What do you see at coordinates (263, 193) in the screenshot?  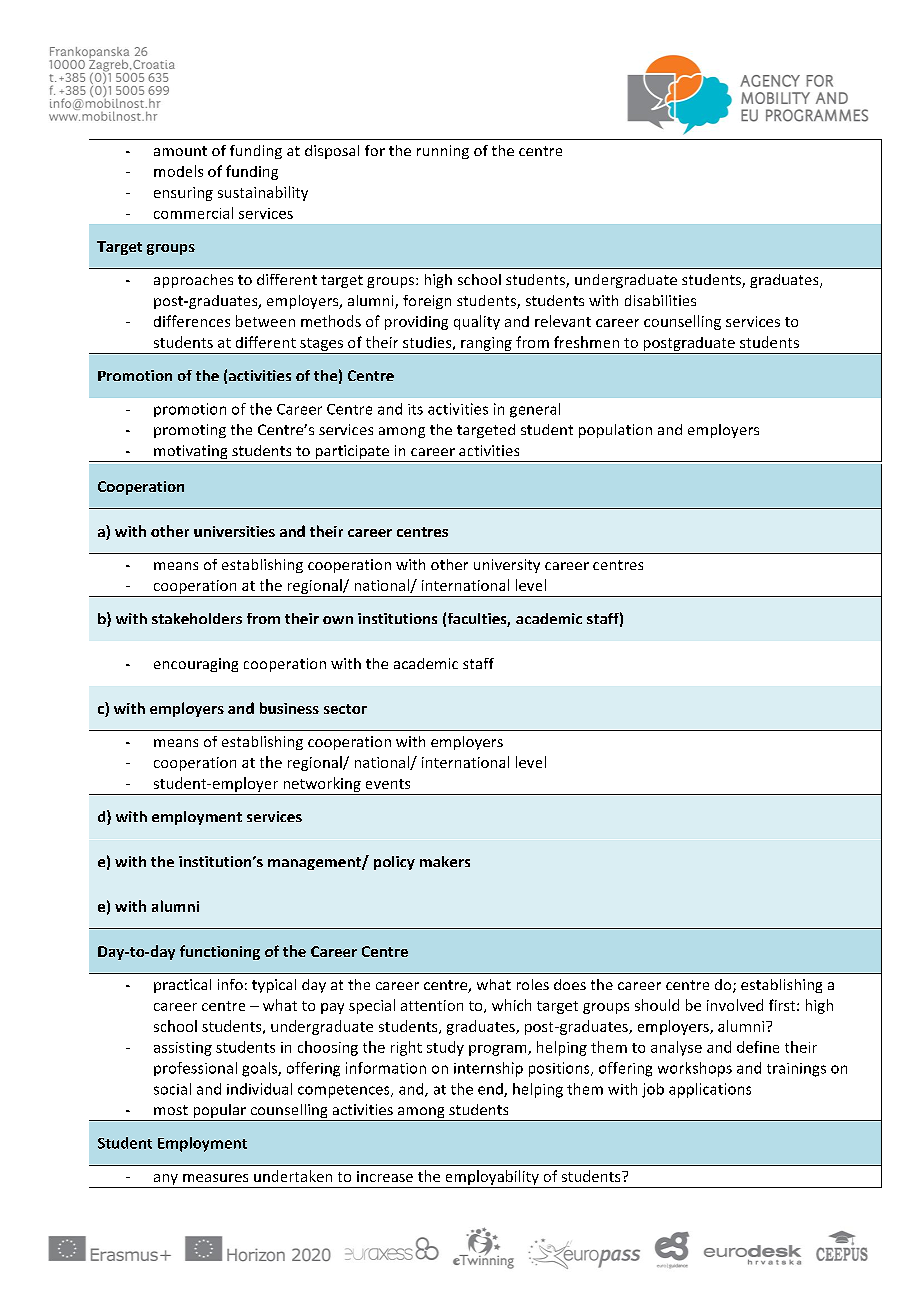 I see `sustainability` at bounding box center [263, 193].
